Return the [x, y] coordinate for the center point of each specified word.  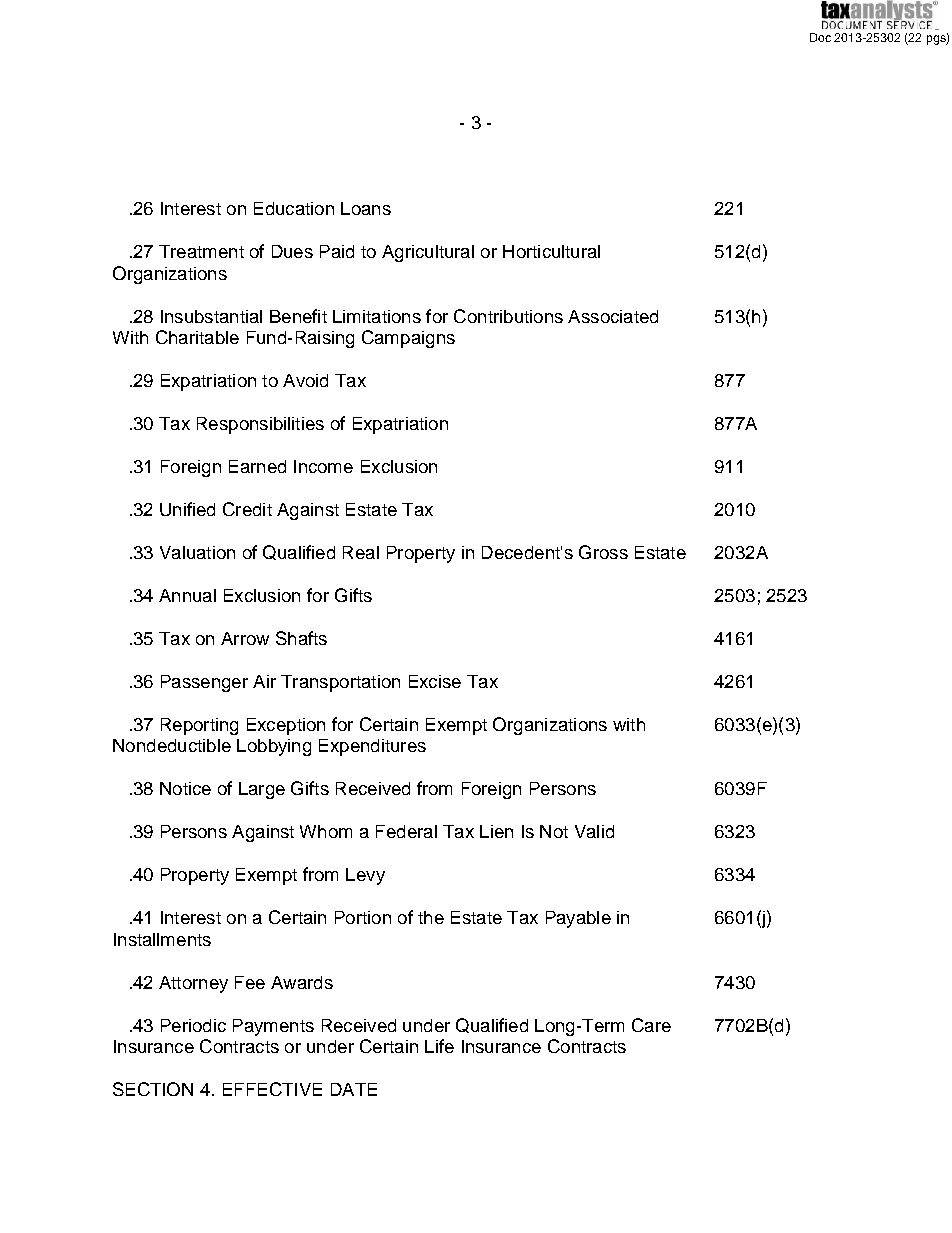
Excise [435, 681]
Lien [496, 831]
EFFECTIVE [272, 1089]
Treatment [201, 251]
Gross [603, 552]
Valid [594, 831]
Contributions [508, 316]
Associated [613, 316]
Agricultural [428, 253]
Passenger [204, 683]
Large [262, 790]
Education [294, 208]
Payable [578, 919]
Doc [820, 37]
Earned [257, 466]
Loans [366, 208]
